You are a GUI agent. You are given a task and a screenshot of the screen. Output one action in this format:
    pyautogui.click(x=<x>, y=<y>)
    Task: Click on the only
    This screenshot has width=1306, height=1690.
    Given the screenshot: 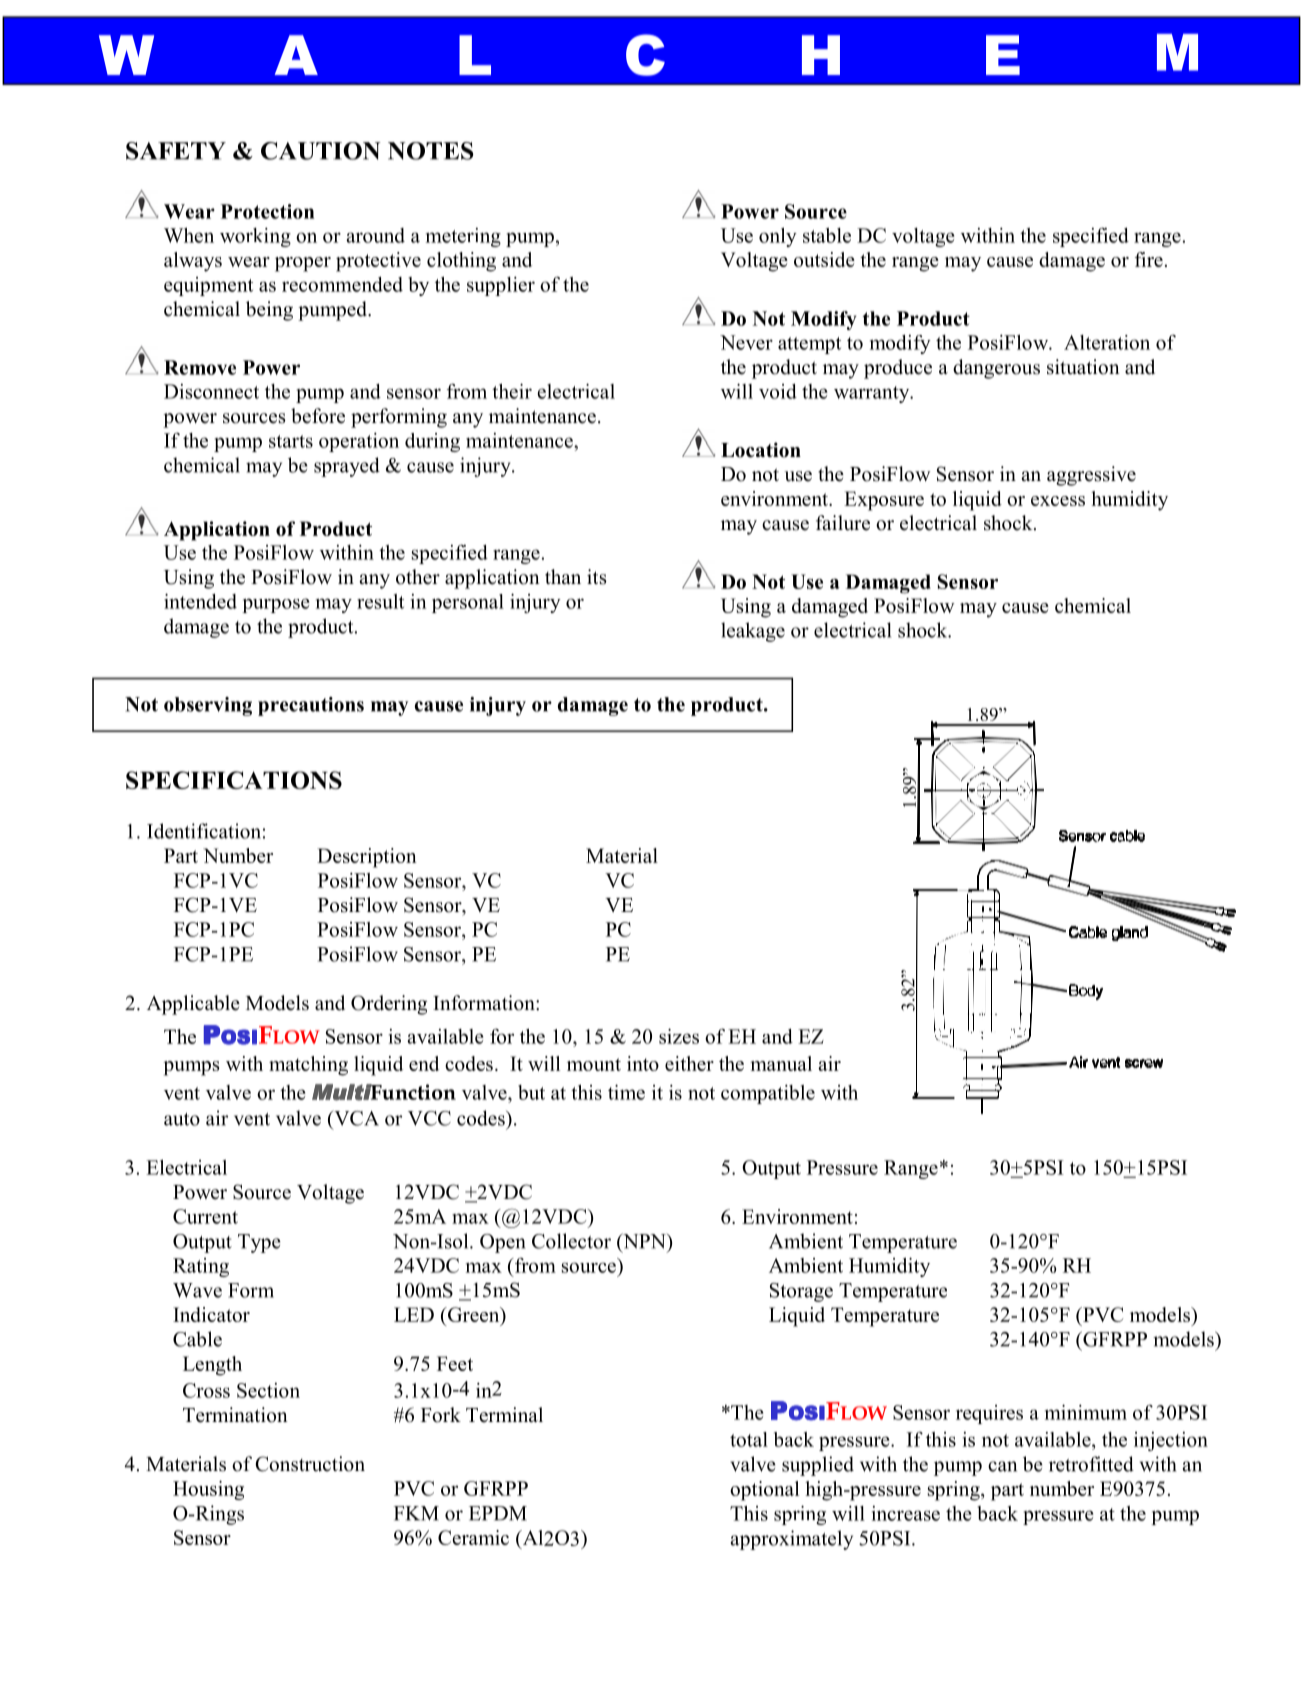 What is the action you would take?
    pyautogui.click(x=778, y=237)
